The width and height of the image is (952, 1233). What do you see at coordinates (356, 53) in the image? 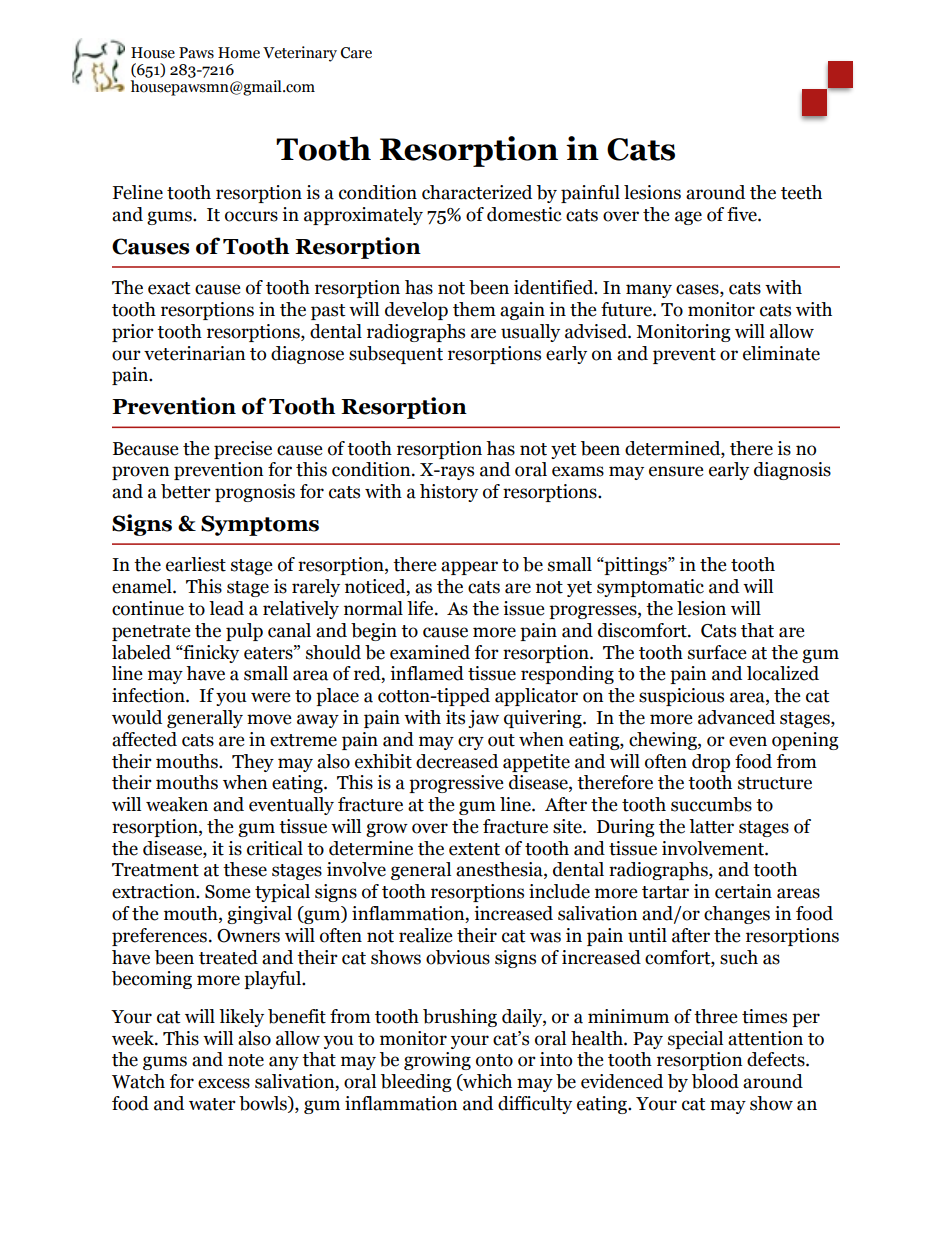
I see `Care` at bounding box center [356, 53].
